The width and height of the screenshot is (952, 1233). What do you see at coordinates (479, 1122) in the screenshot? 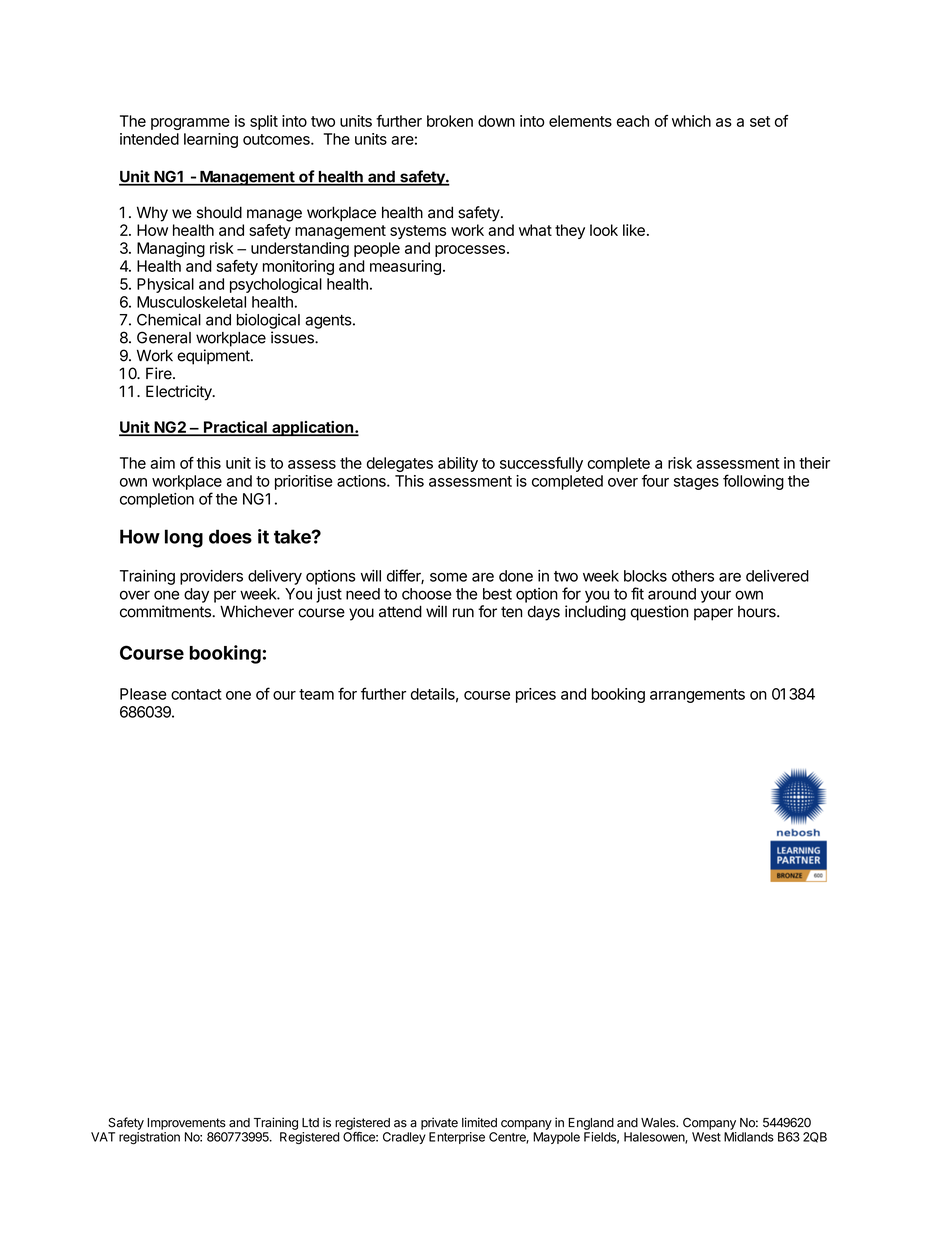
I see `limited` at bounding box center [479, 1122].
